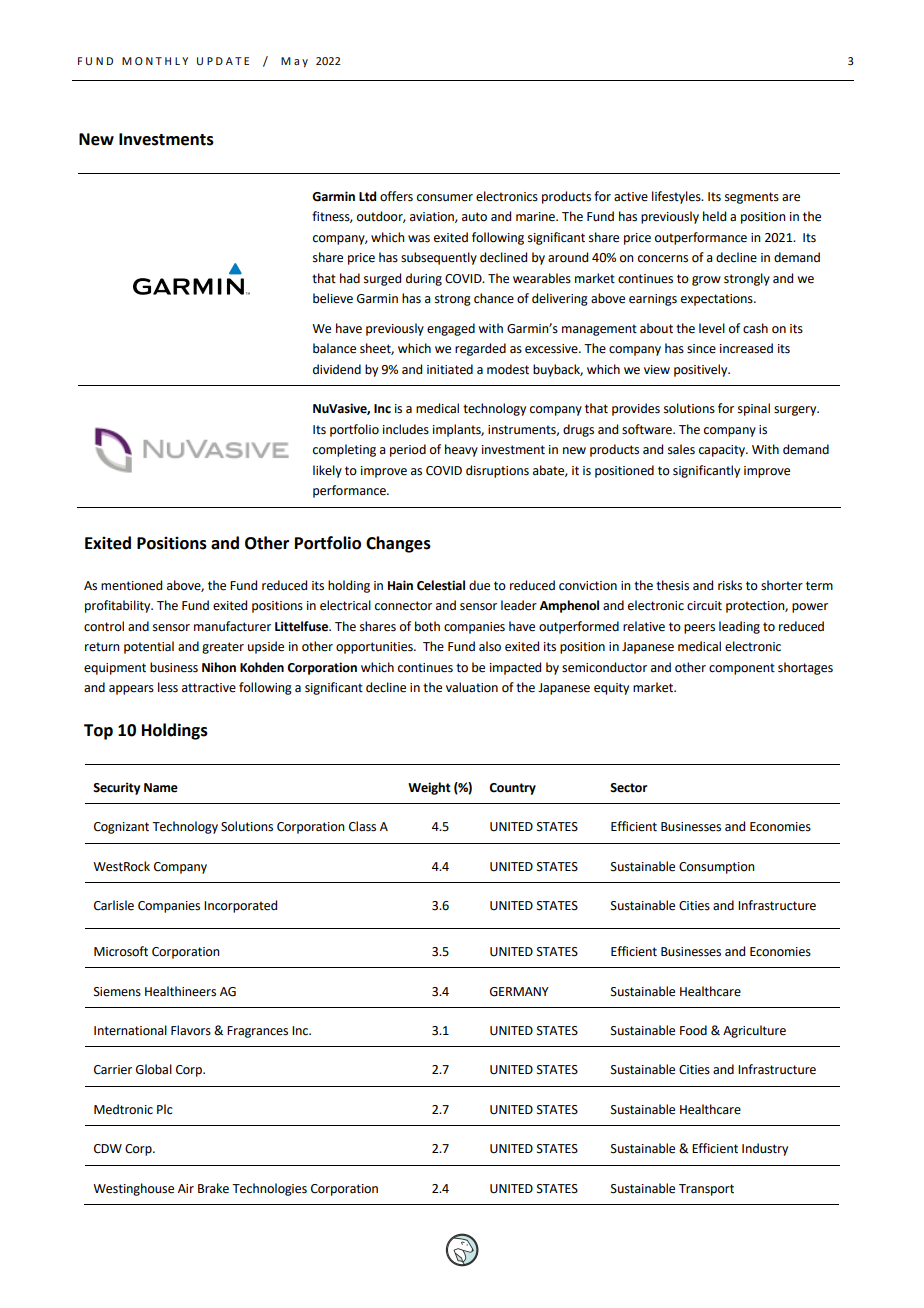 The image size is (924, 1308). I want to click on leading, so click(739, 627).
